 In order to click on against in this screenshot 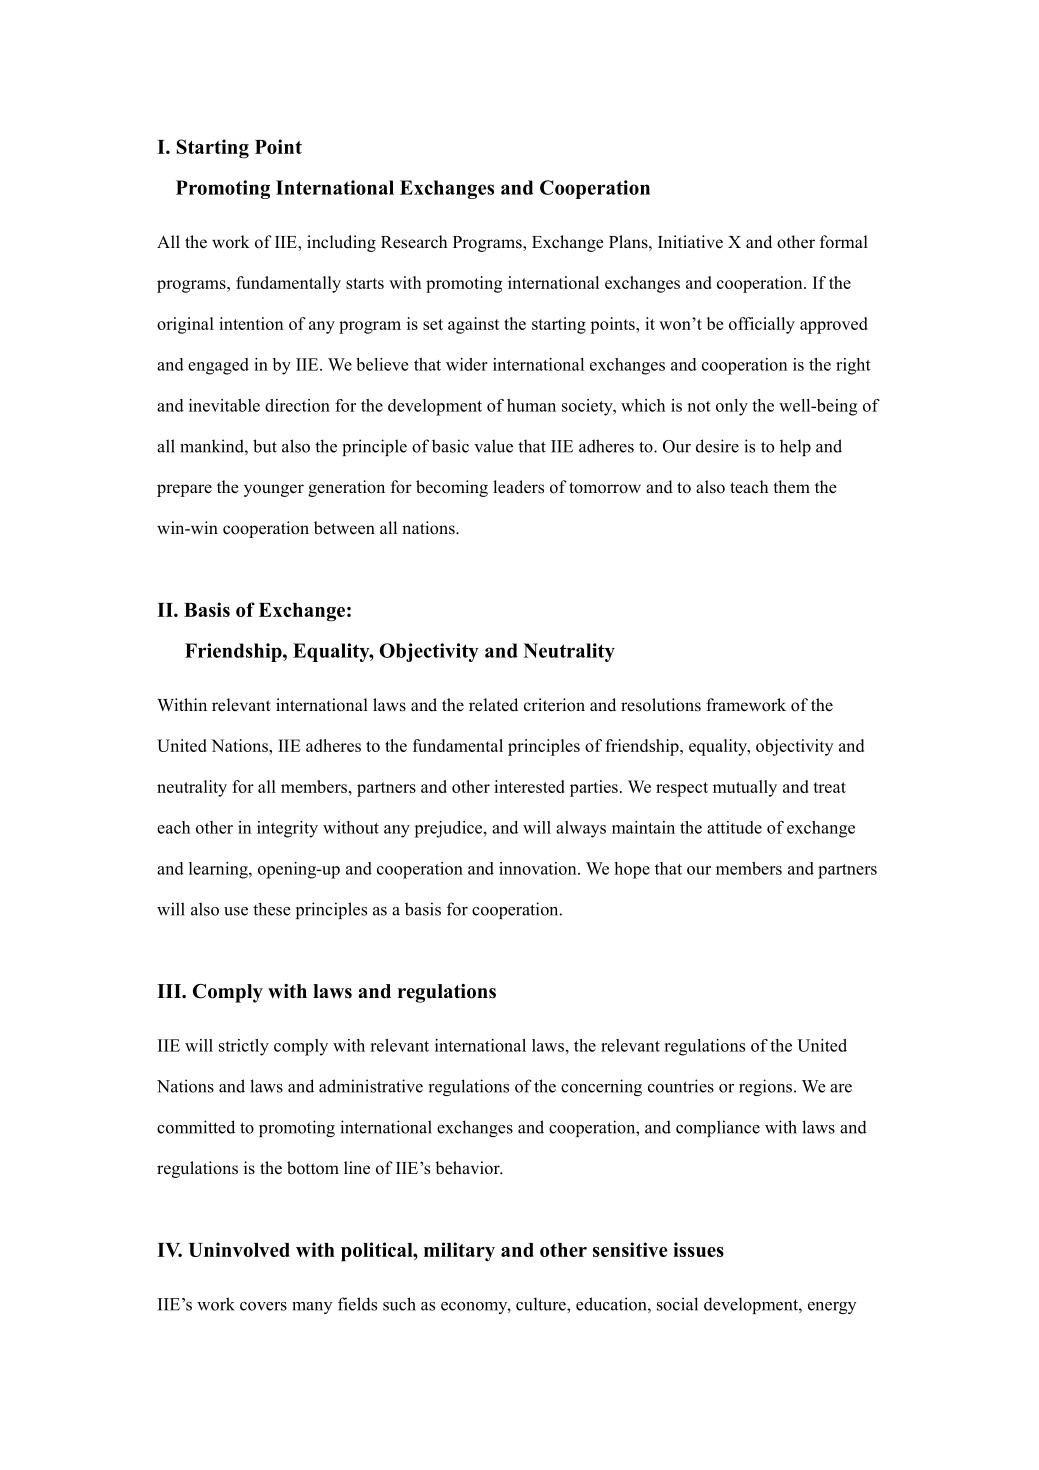, I will do `click(473, 325)`.
